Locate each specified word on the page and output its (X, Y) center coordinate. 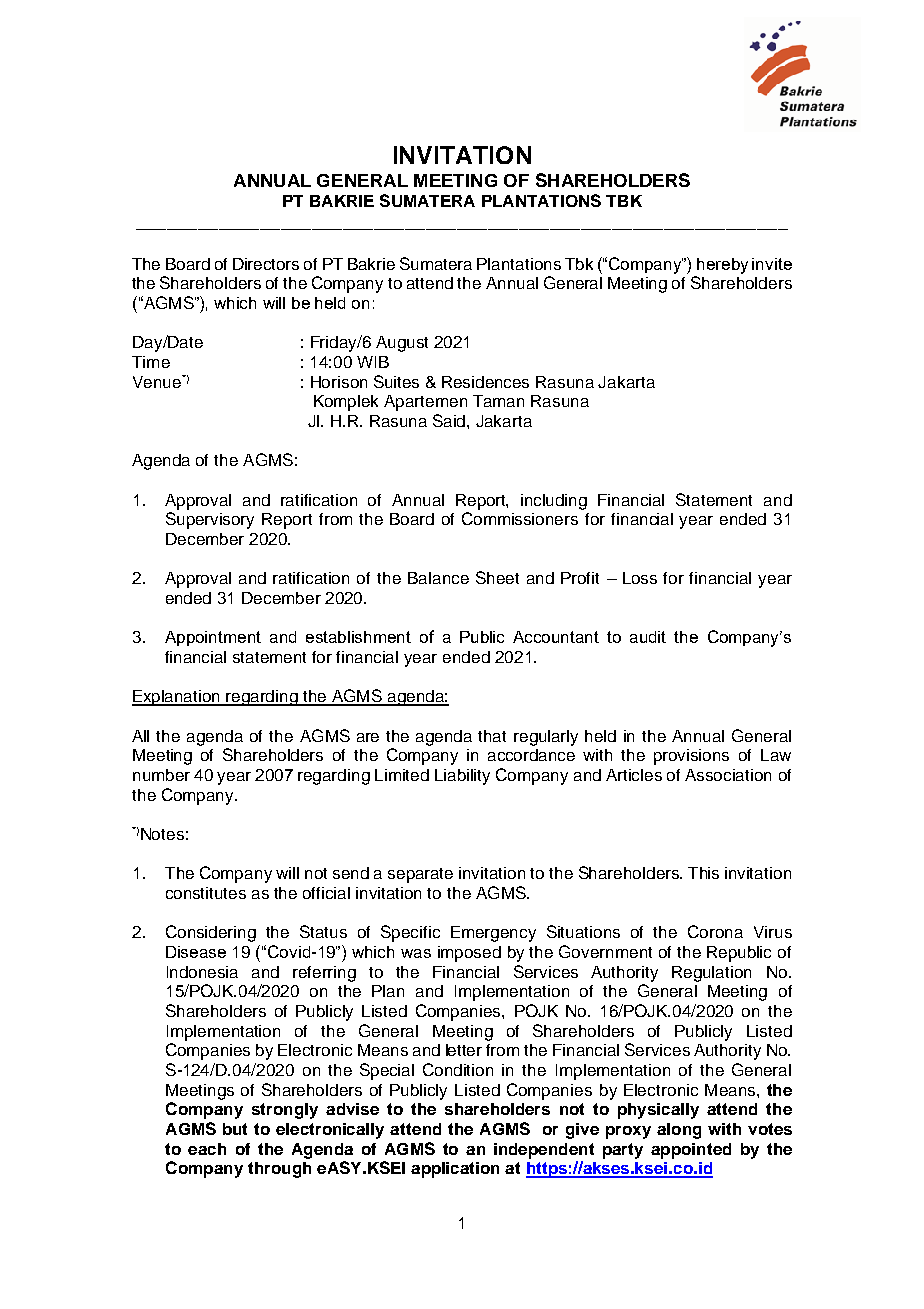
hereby (722, 266)
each (207, 1149)
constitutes (206, 893)
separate (420, 875)
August (402, 344)
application (455, 1170)
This (703, 873)
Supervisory (210, 520)
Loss (640, 578)
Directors (266, 264)
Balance (438, 578)
